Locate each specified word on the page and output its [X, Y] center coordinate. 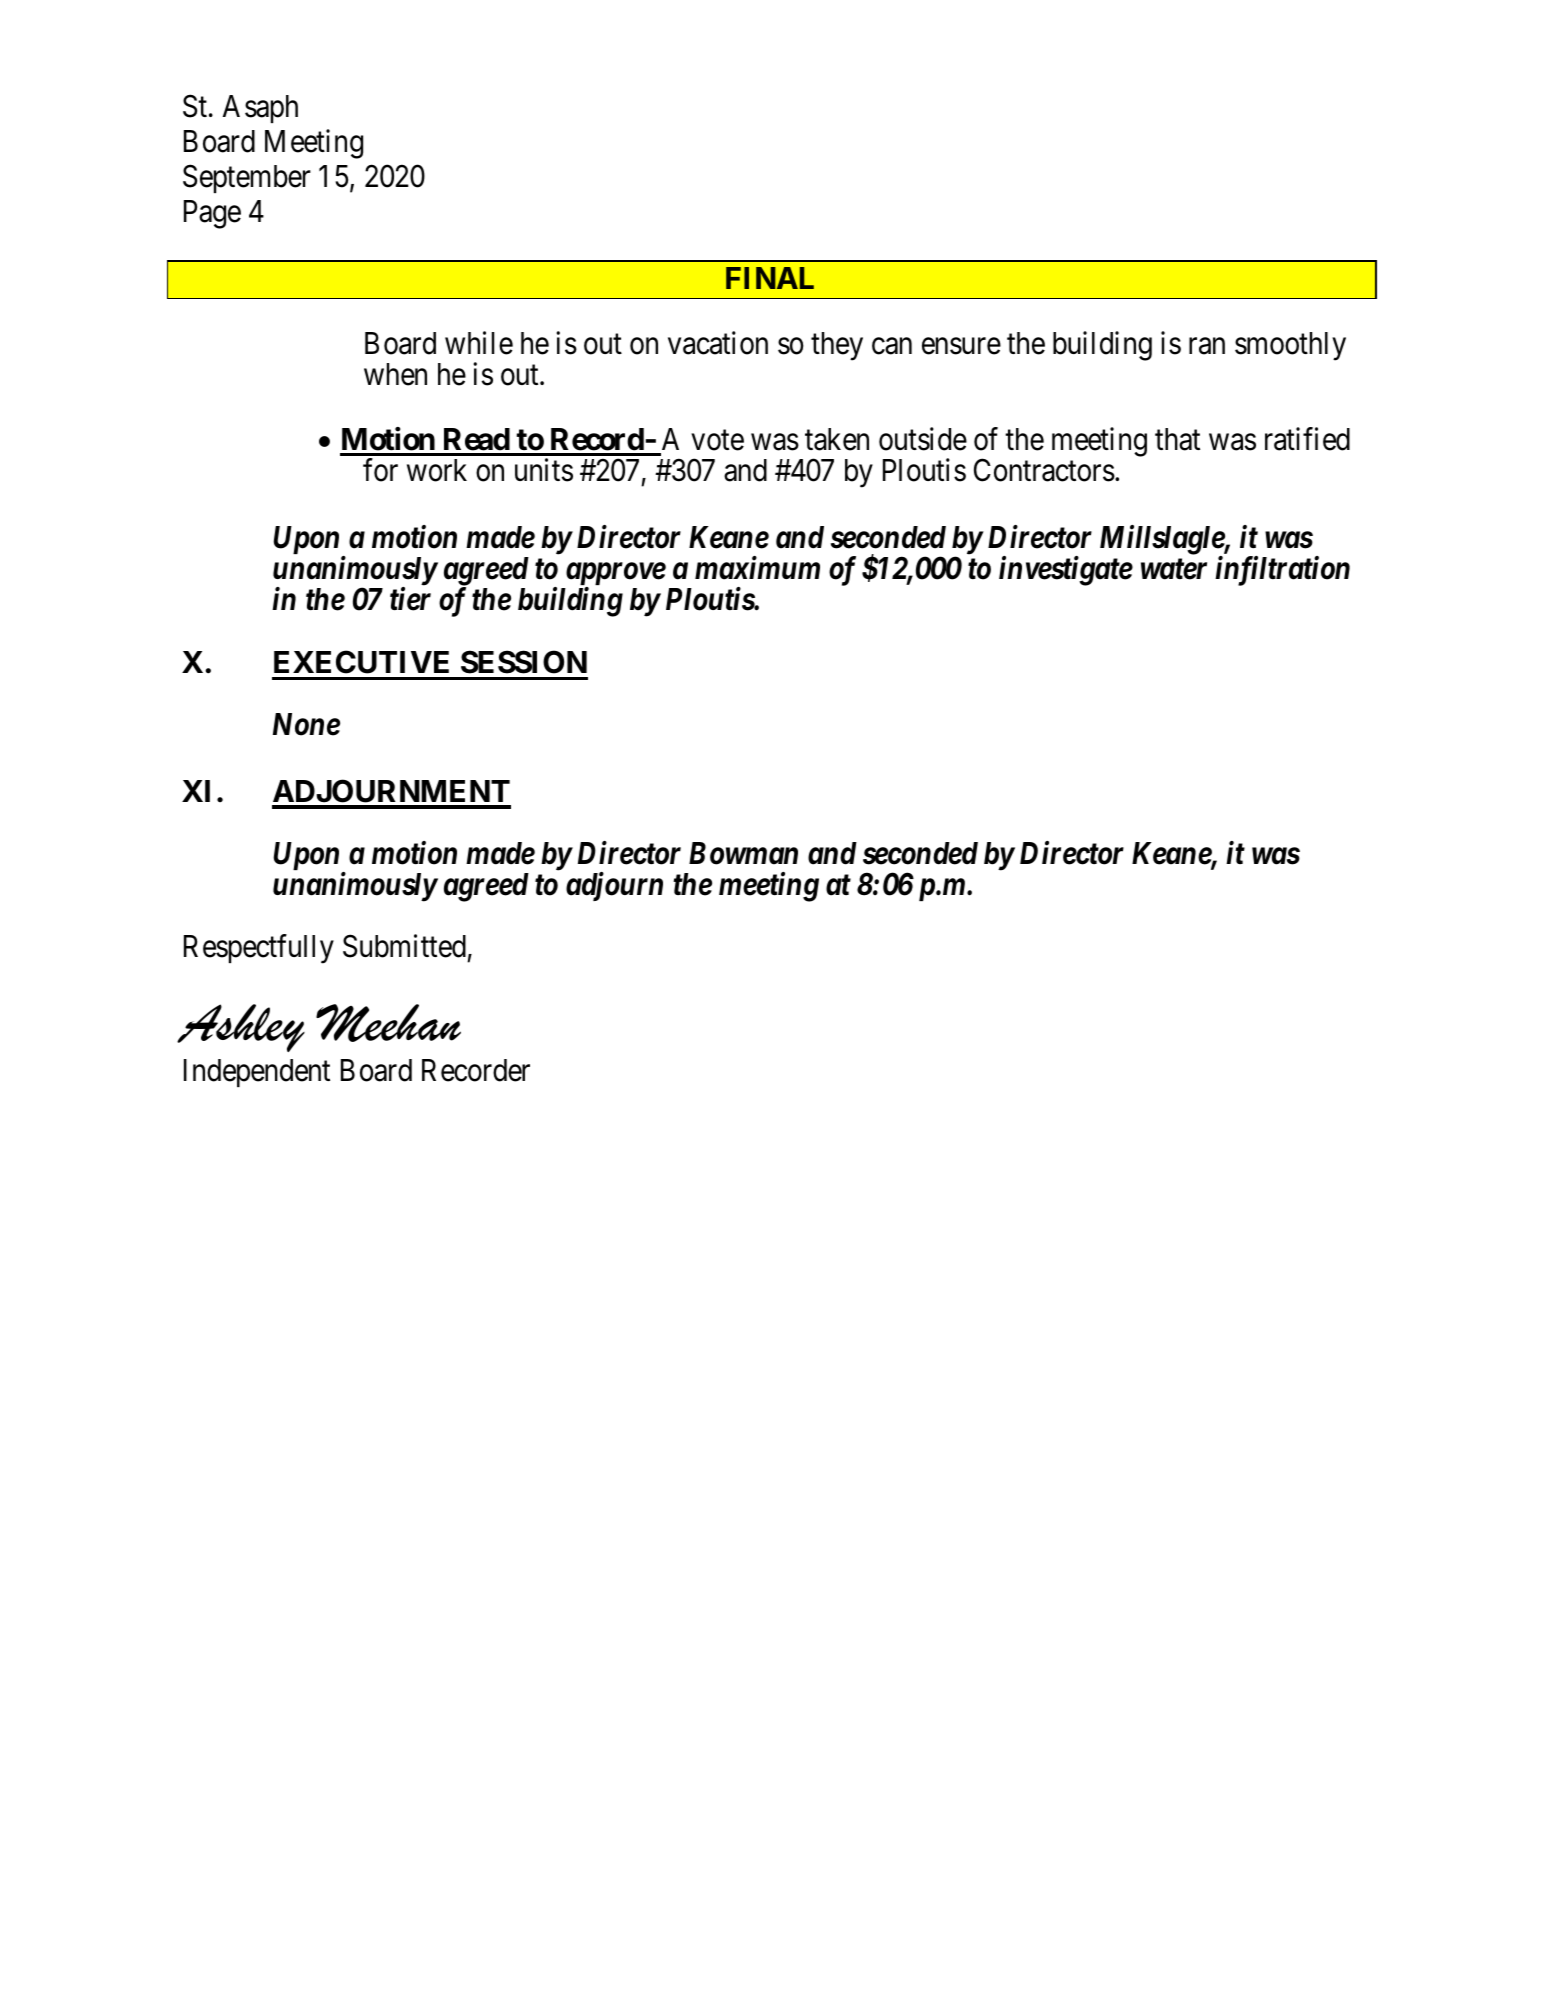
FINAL [770, 278]
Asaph [260, 109]
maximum [757, 568]
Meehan [388, 1023]
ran [1207, 346]
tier [410, 599]
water [1174, 569]
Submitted [404, 946]
